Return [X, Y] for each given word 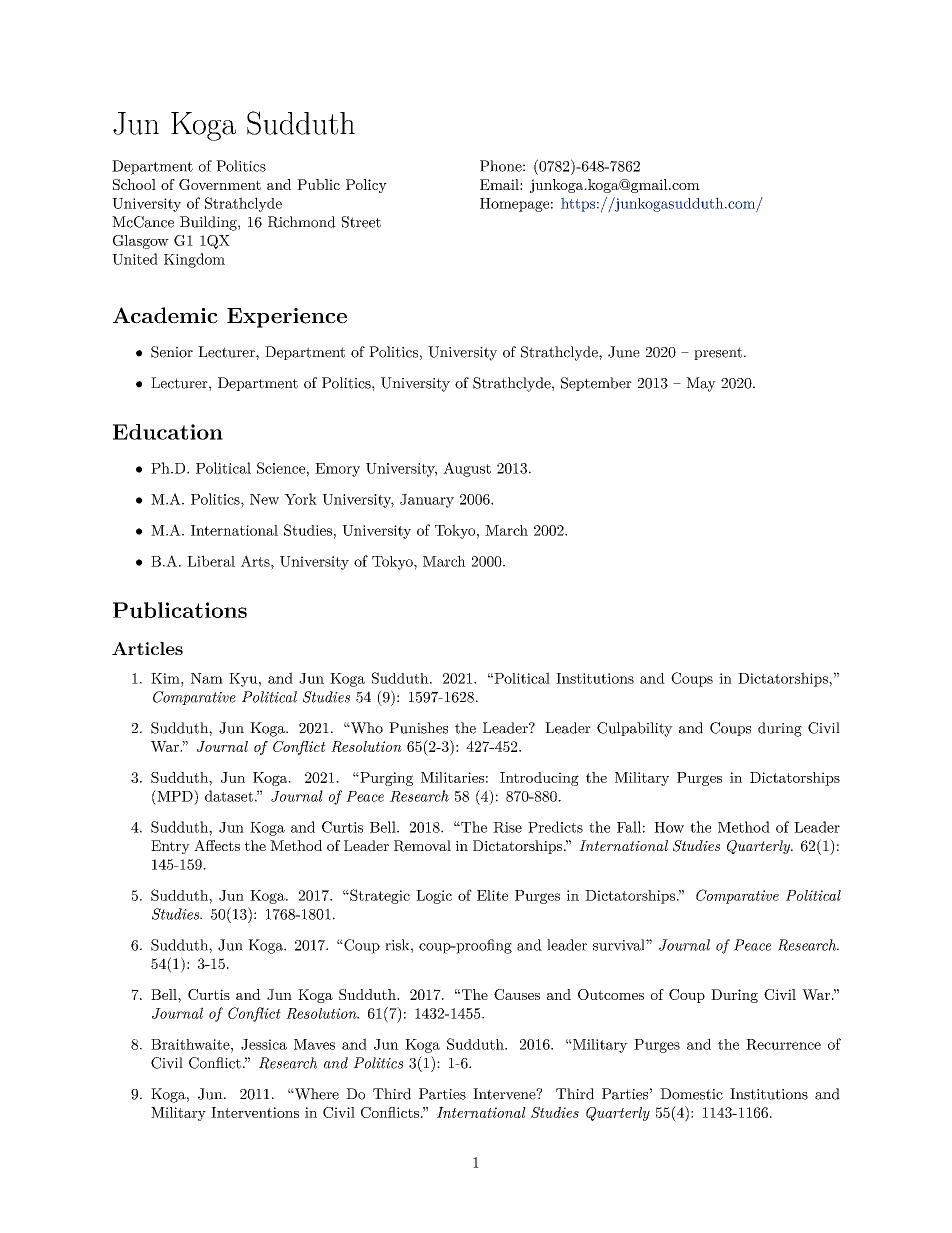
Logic [434, 897]
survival [620, 945]
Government [220, 184]
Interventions [255, 1112]
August [467, 469]
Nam [207, 678]
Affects [217, 845]
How [669, 827]
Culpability [635, 729]
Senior [172, 352]
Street [361, 222]
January [427, 501]
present [718, 353]
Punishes [418, 728]
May [701, 384]
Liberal [211, 561]
